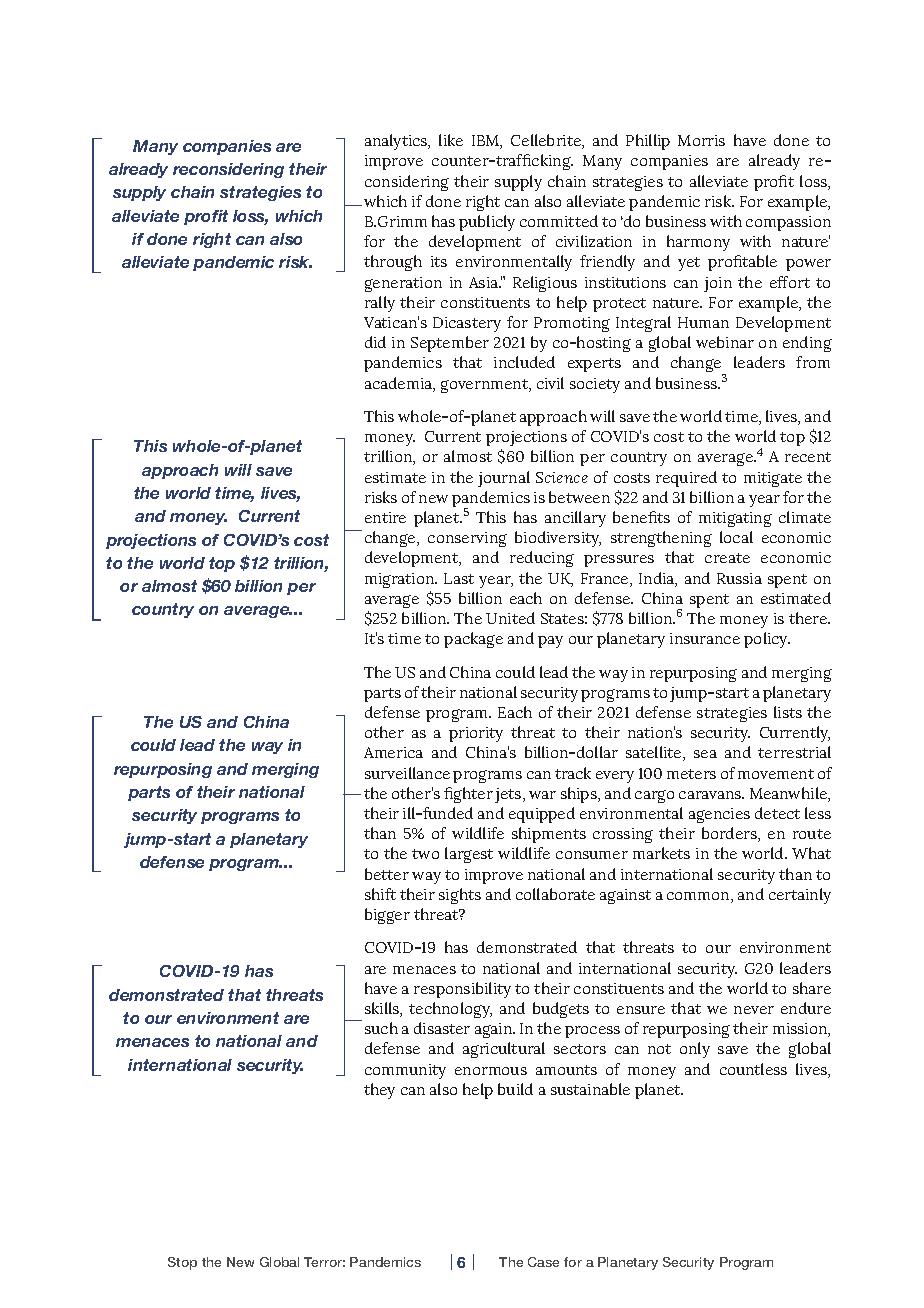  I want to click on Case, so click(543, 1262).
